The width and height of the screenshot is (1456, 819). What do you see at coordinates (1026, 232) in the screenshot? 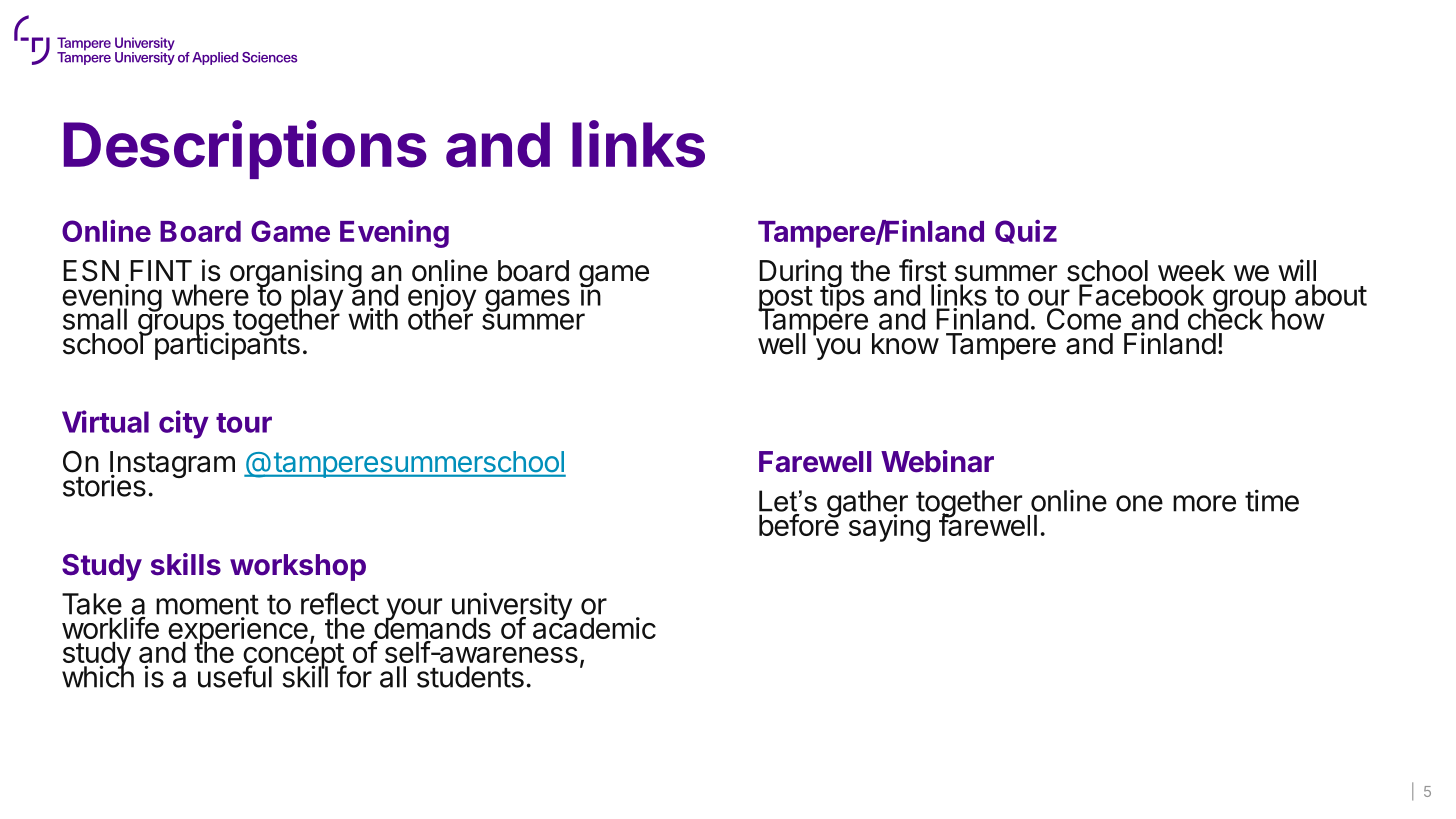
I see `Quiz` at bounding box center [1026, 232].
